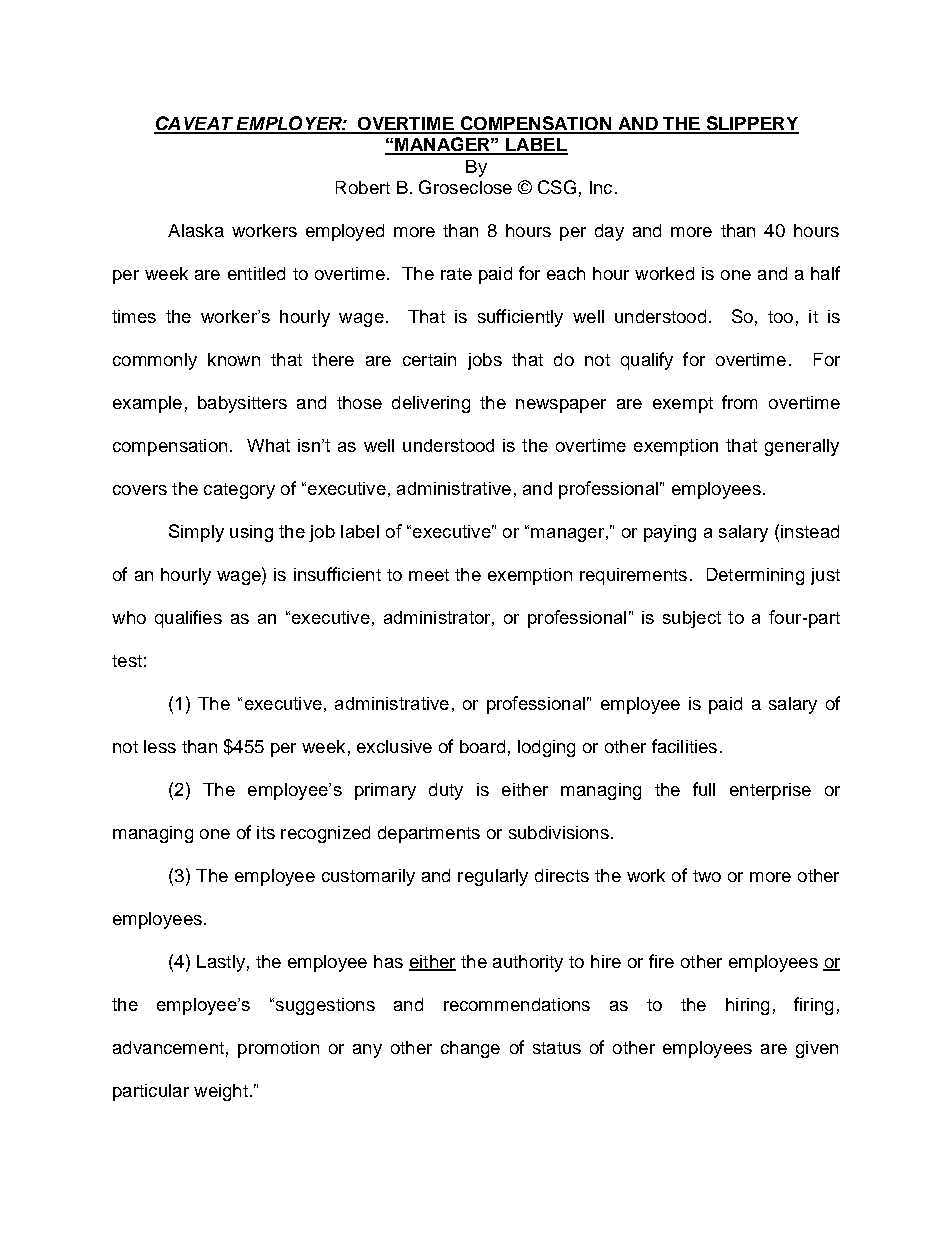 This screenshot has width=952, height=1233. Describe the element at coordinates (239, 491) in the screenshot. I see `category` at that location.
